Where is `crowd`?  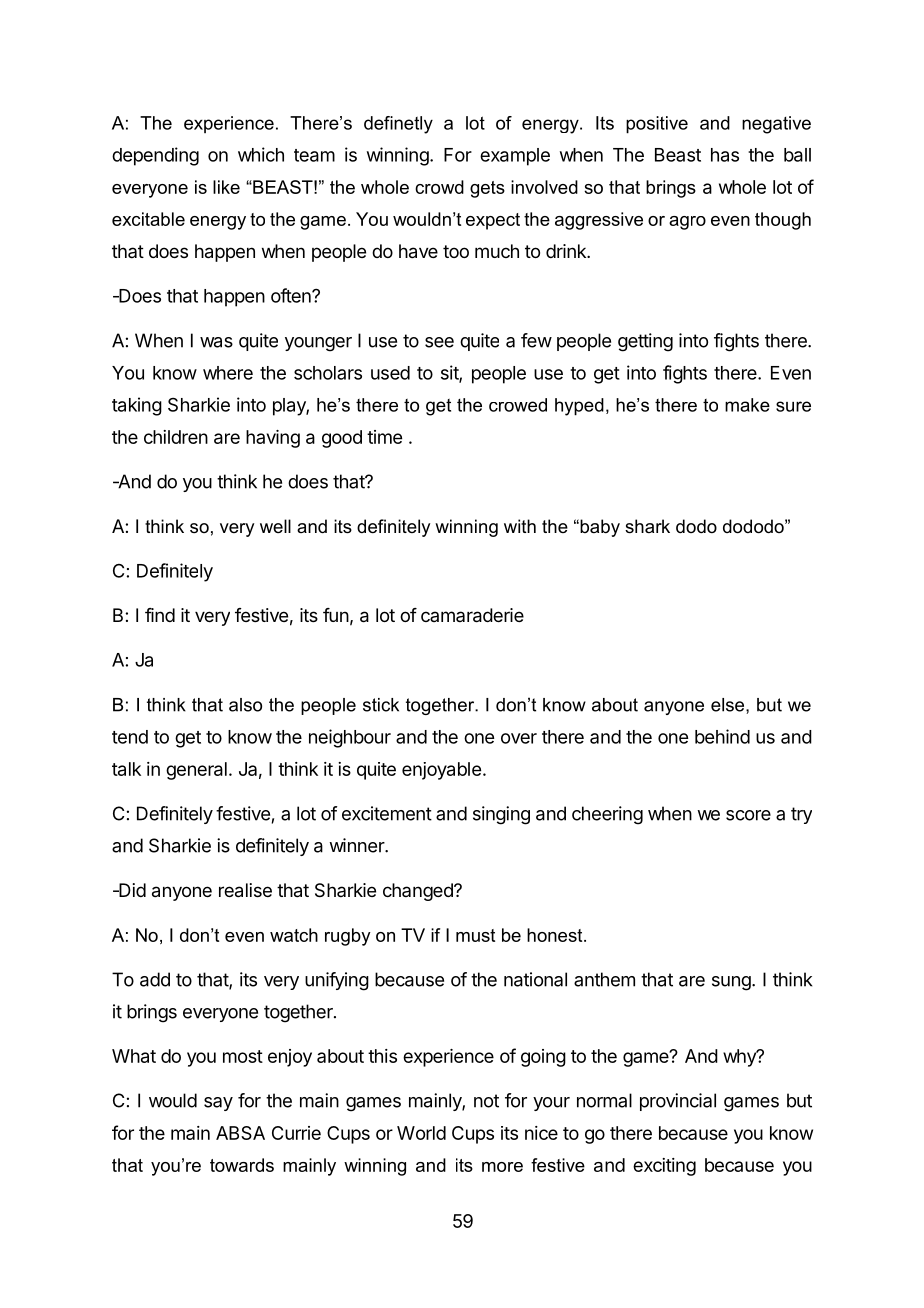 crowd is located at coordinates (439, 187).
